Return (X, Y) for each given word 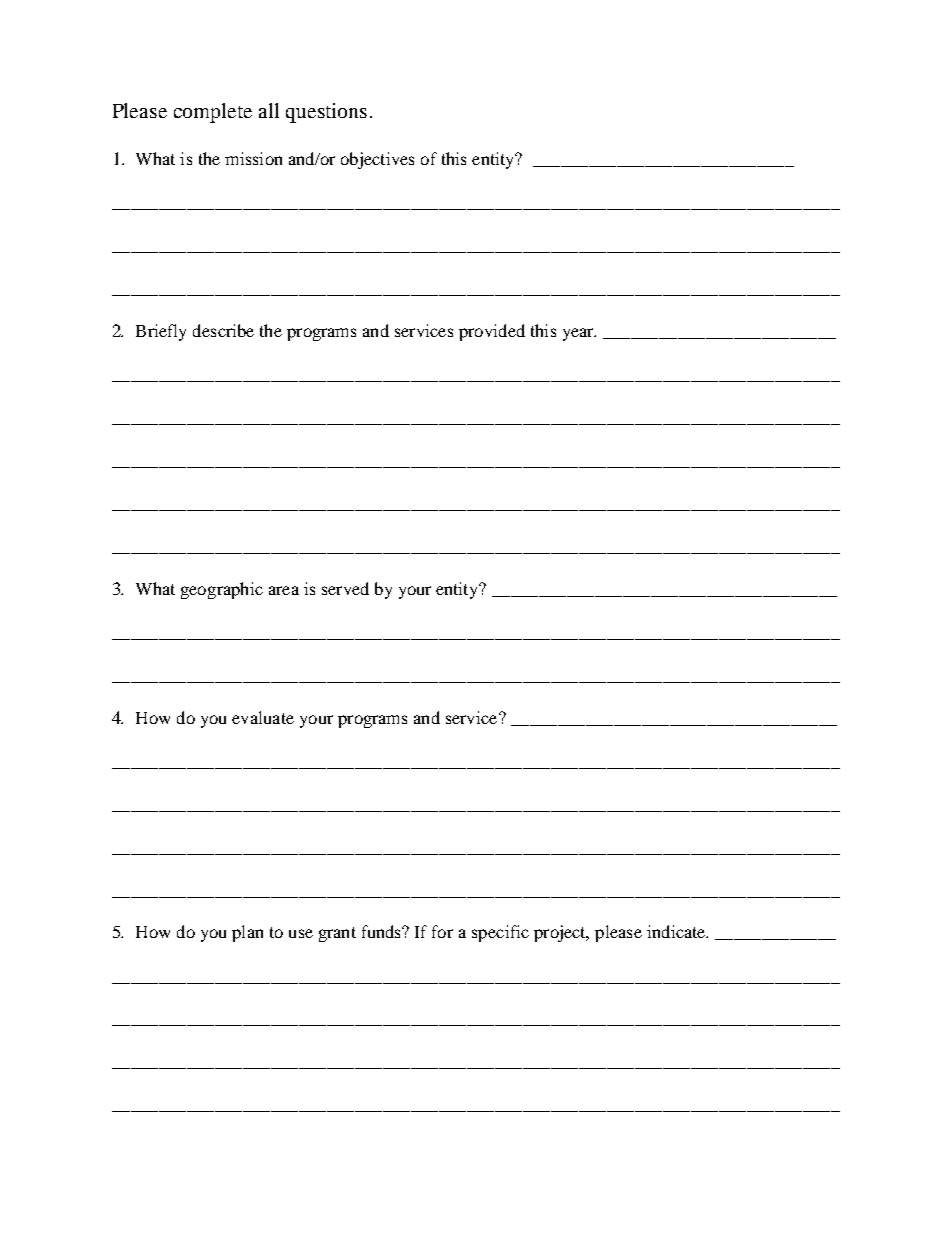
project (561, 933)
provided (492, 332)
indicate (677, 931)
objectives (377, 160)
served (345, 588)
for (442, 931)
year (579, 334)
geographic (222, 590)
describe (223, 330)
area (284, 590)
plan (247, 933)
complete (213, 113)
